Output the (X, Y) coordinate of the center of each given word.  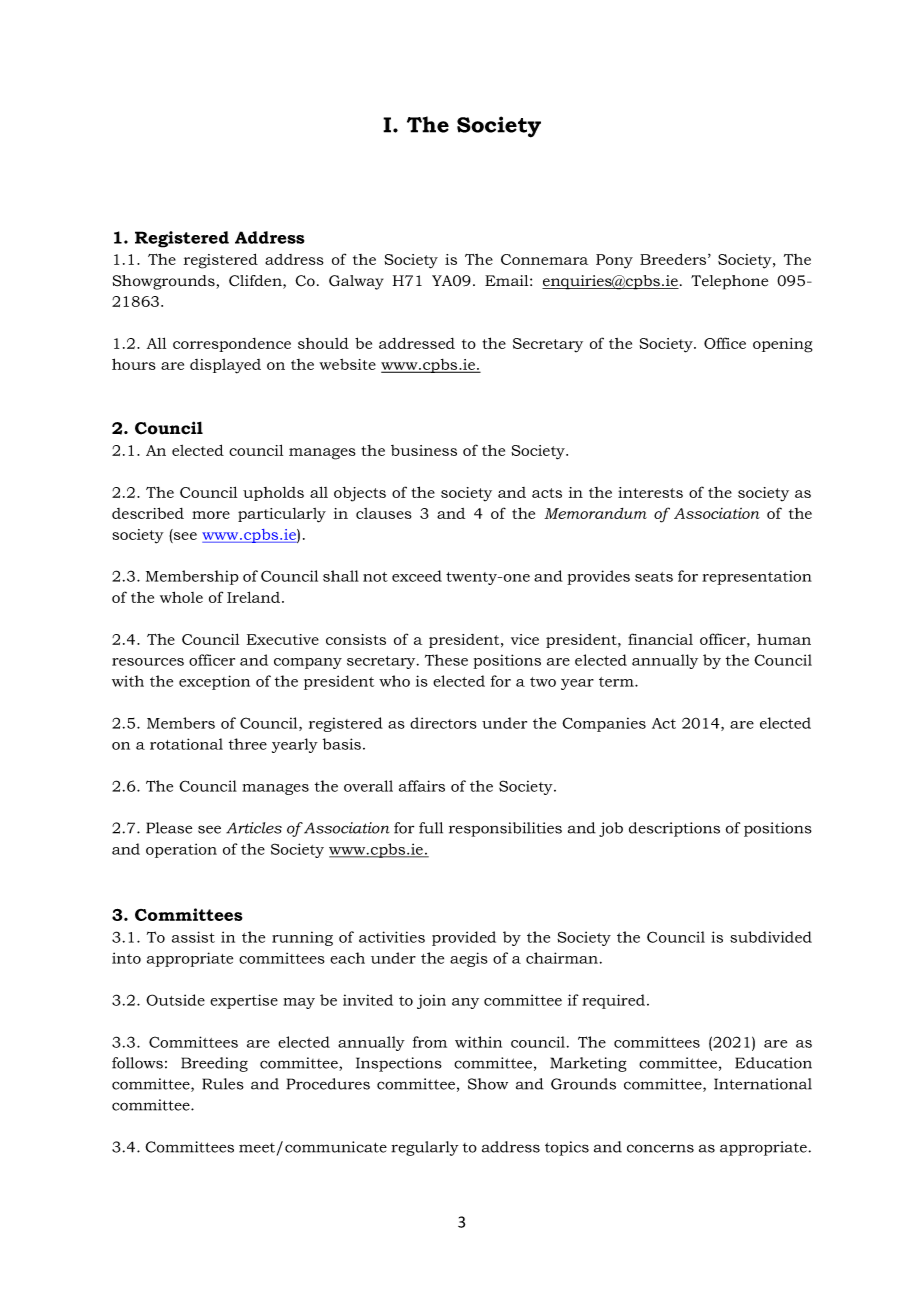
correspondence (232, 345)
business (424, 450)
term (617, 682)
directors (443, 723)
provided (464, 938)
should (323, 343)
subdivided (771, 937)
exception (214, 682)
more (211, 515)
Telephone (729, 282)
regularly (425, 1148)
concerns (660, 1148)
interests (650, 492)
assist (193, 937)
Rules (223, 1084)
